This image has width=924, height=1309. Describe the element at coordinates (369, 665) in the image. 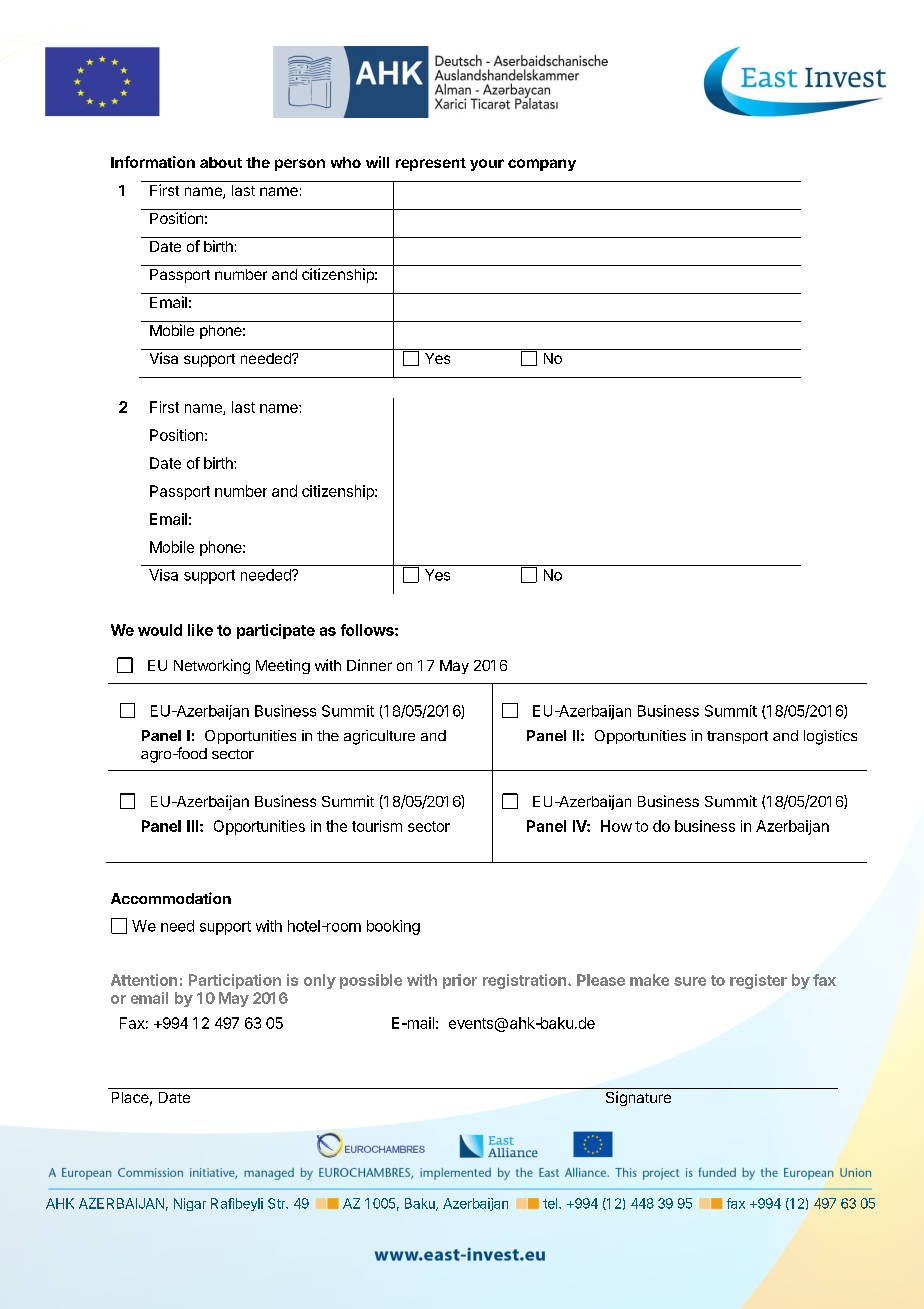

I see `Dinner` at that location.
